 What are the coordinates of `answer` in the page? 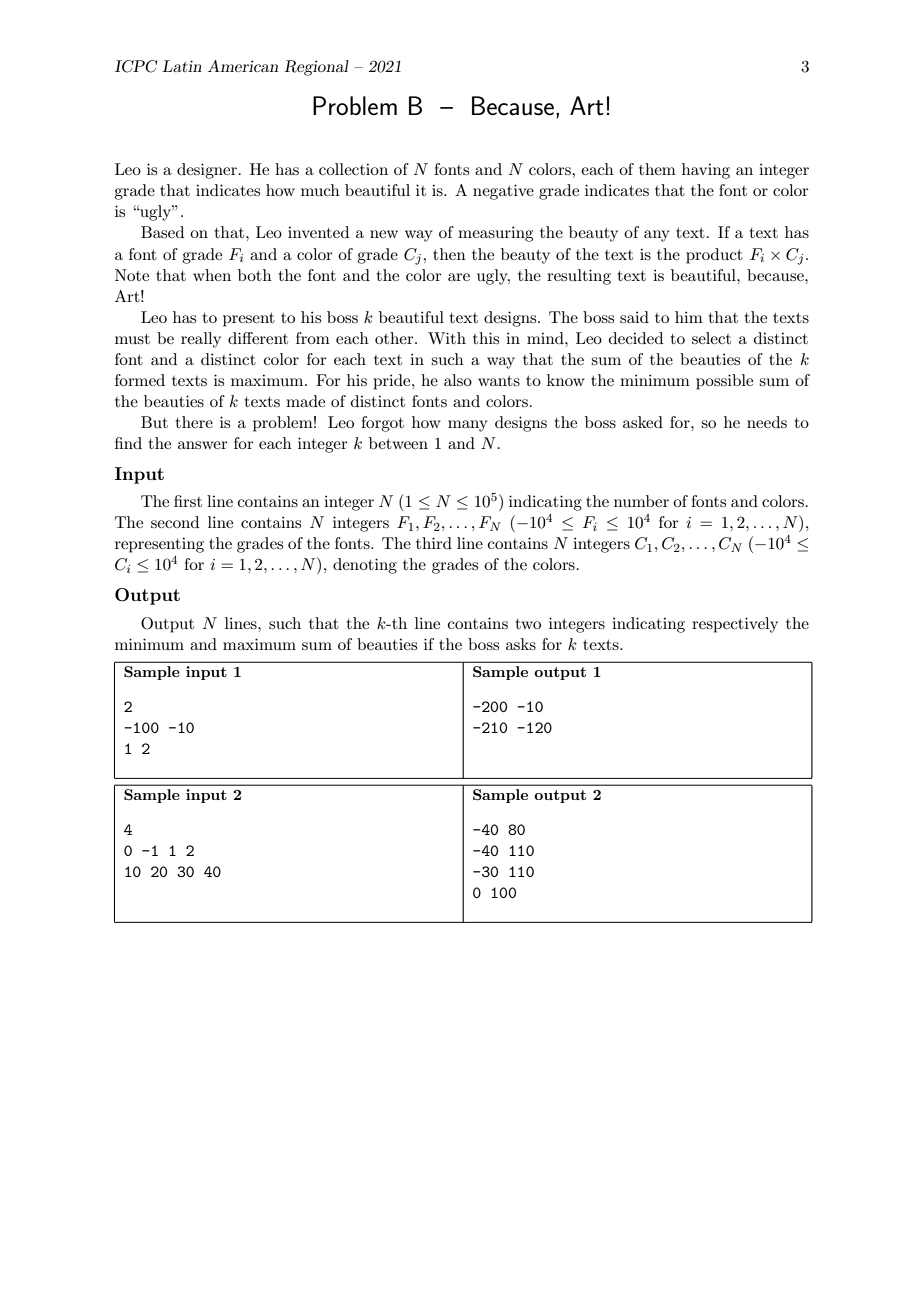 It's located at (203, 445).
